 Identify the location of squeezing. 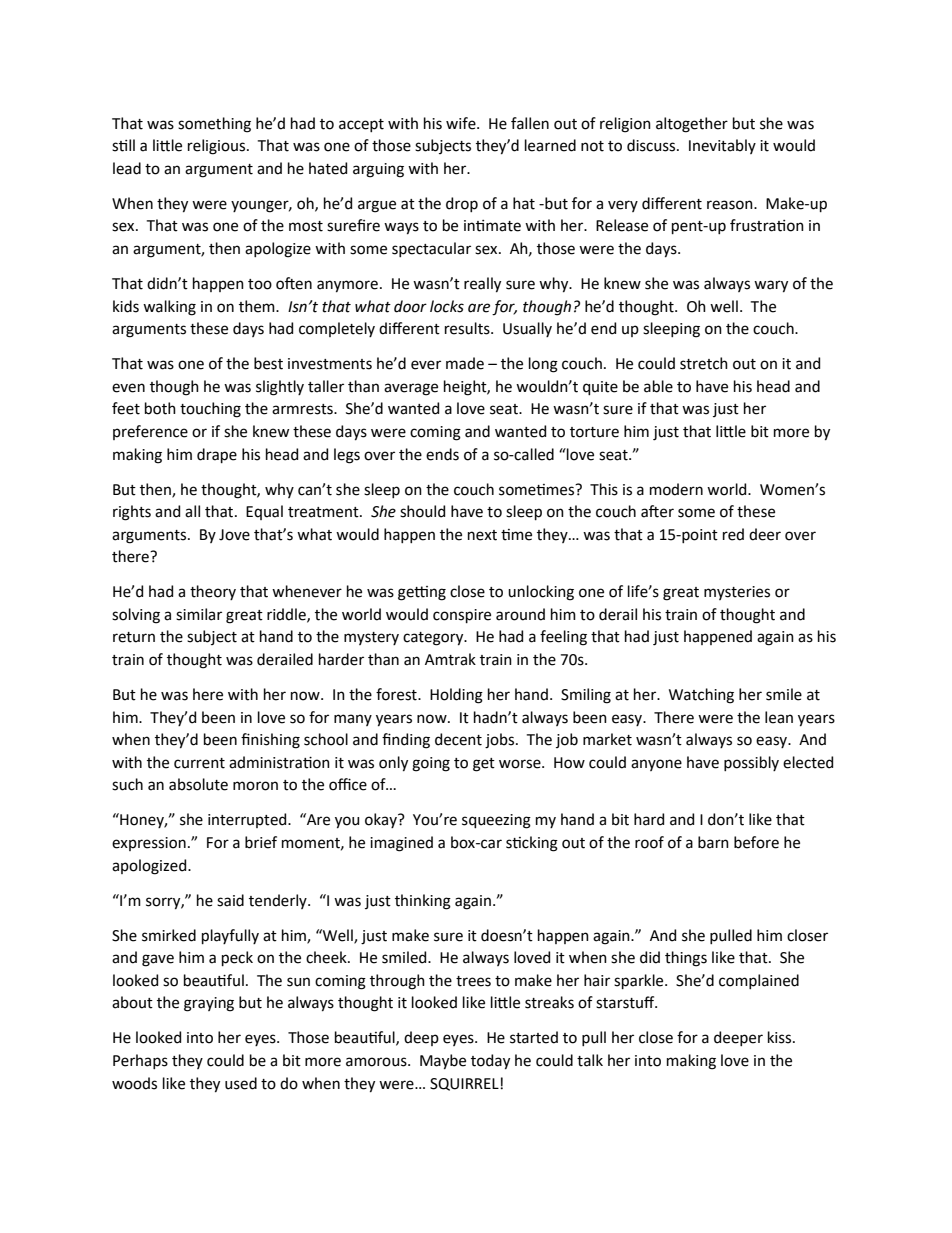
(496, 821).
